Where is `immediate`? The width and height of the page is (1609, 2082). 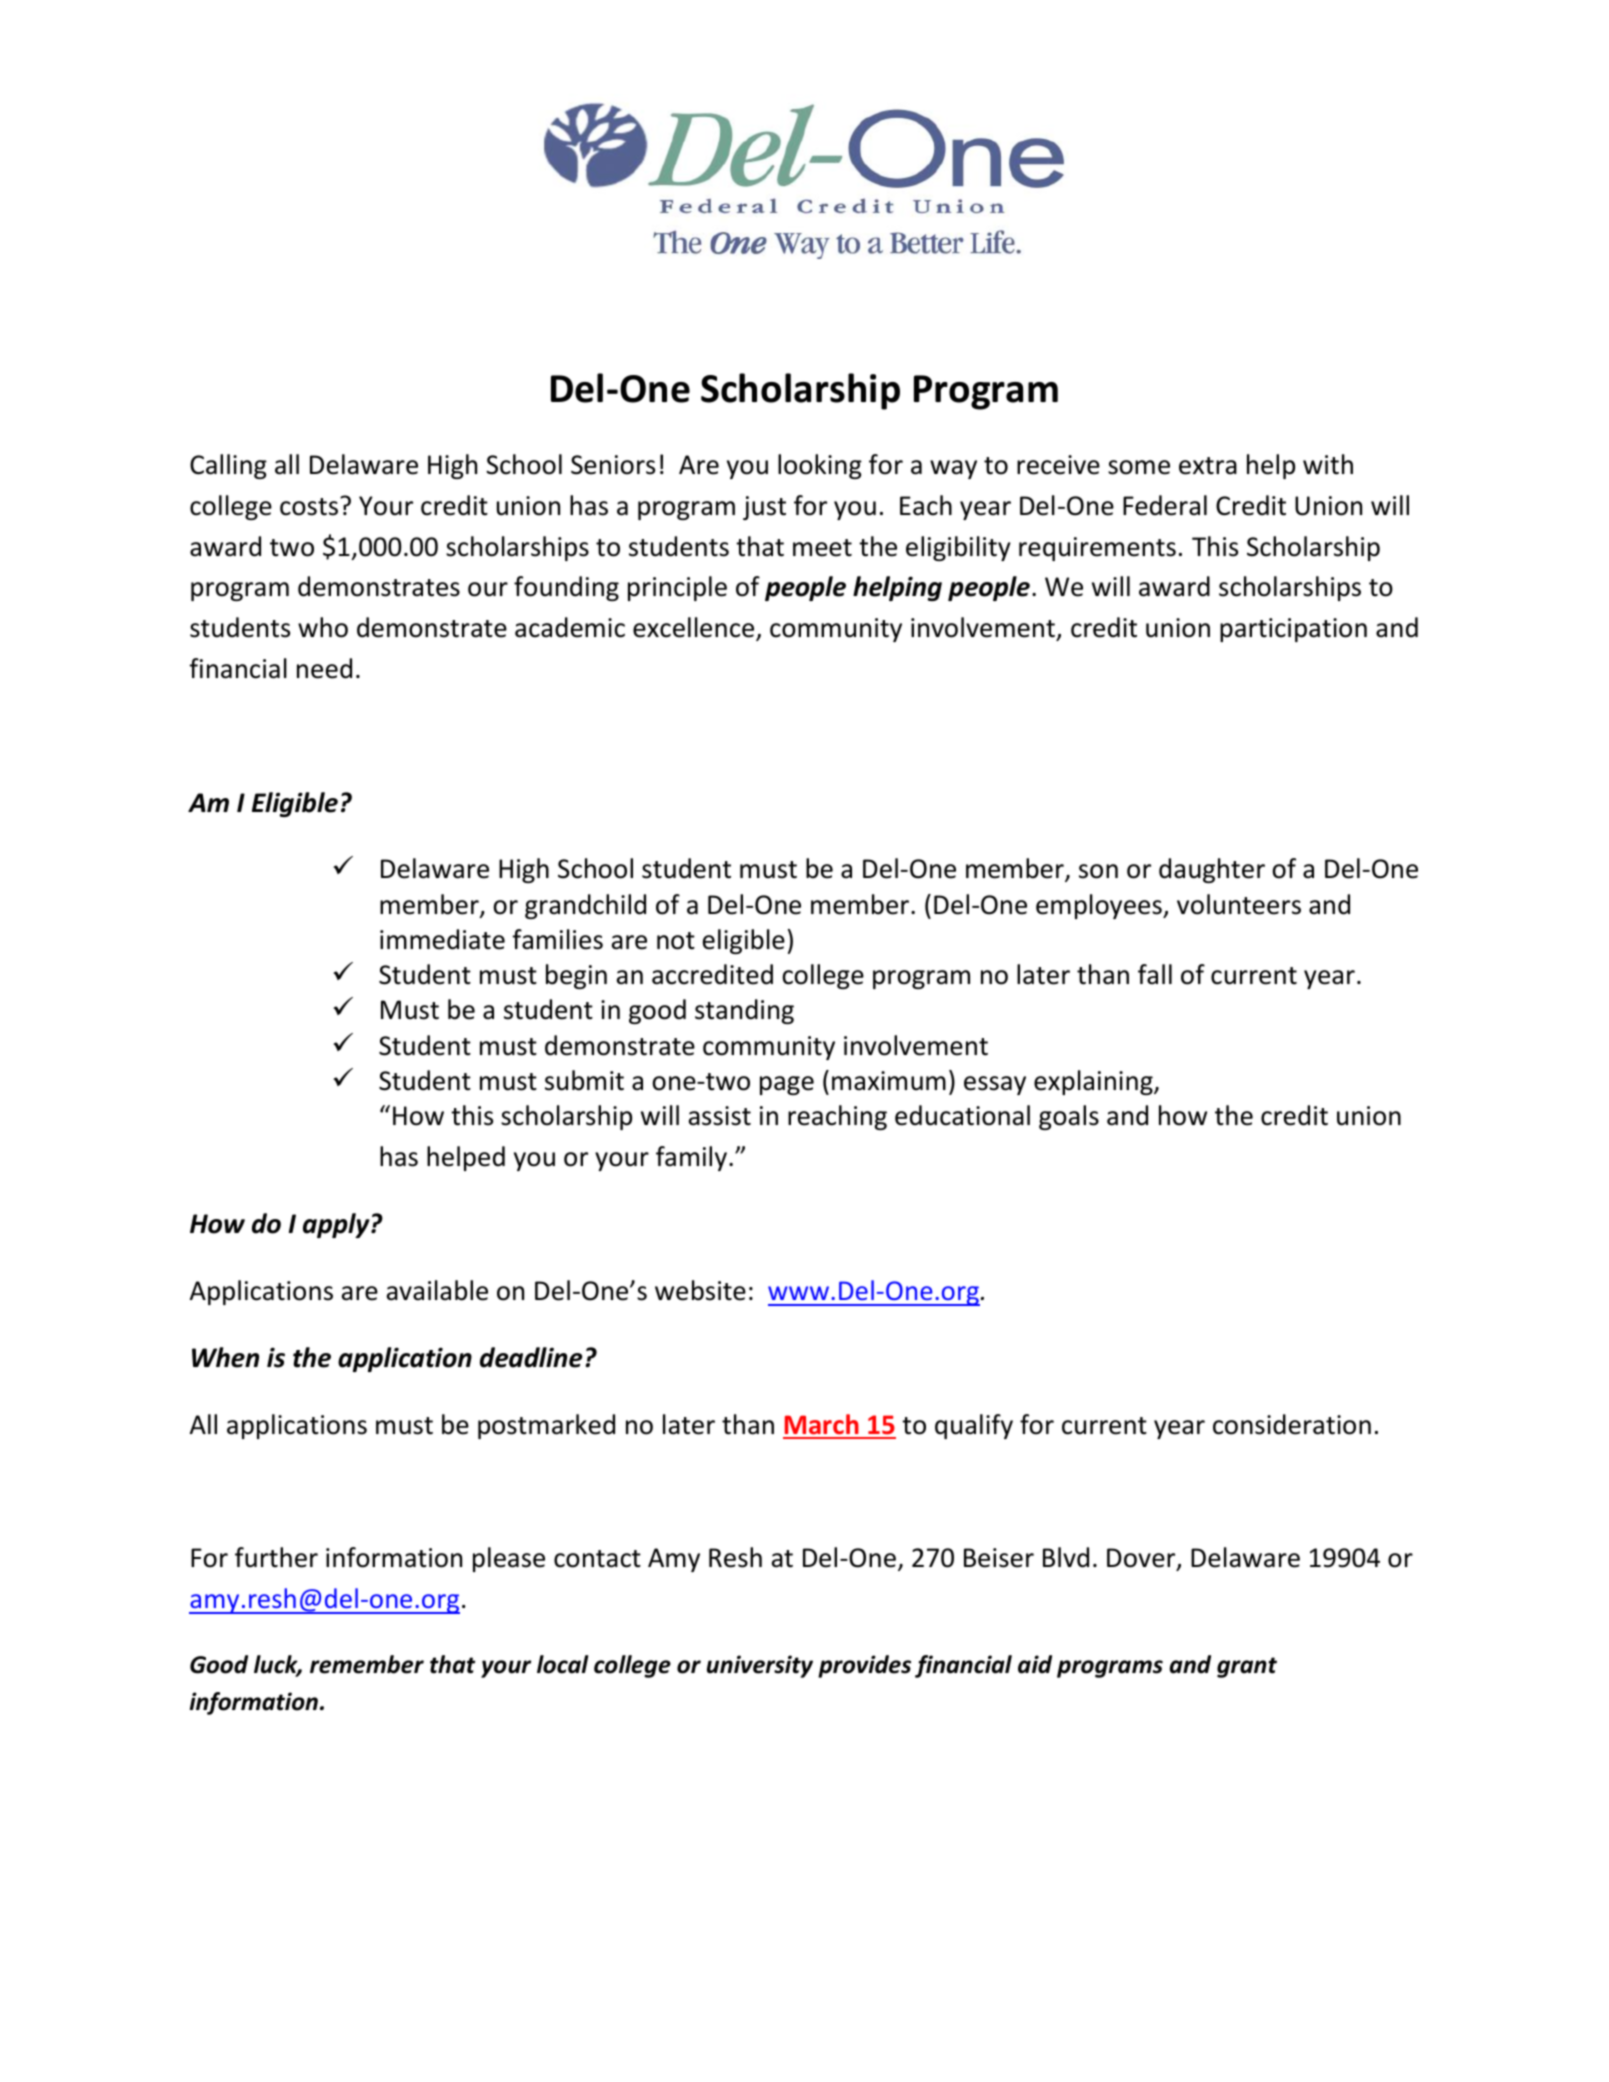
immediate is located at coordinates (442, 939).
